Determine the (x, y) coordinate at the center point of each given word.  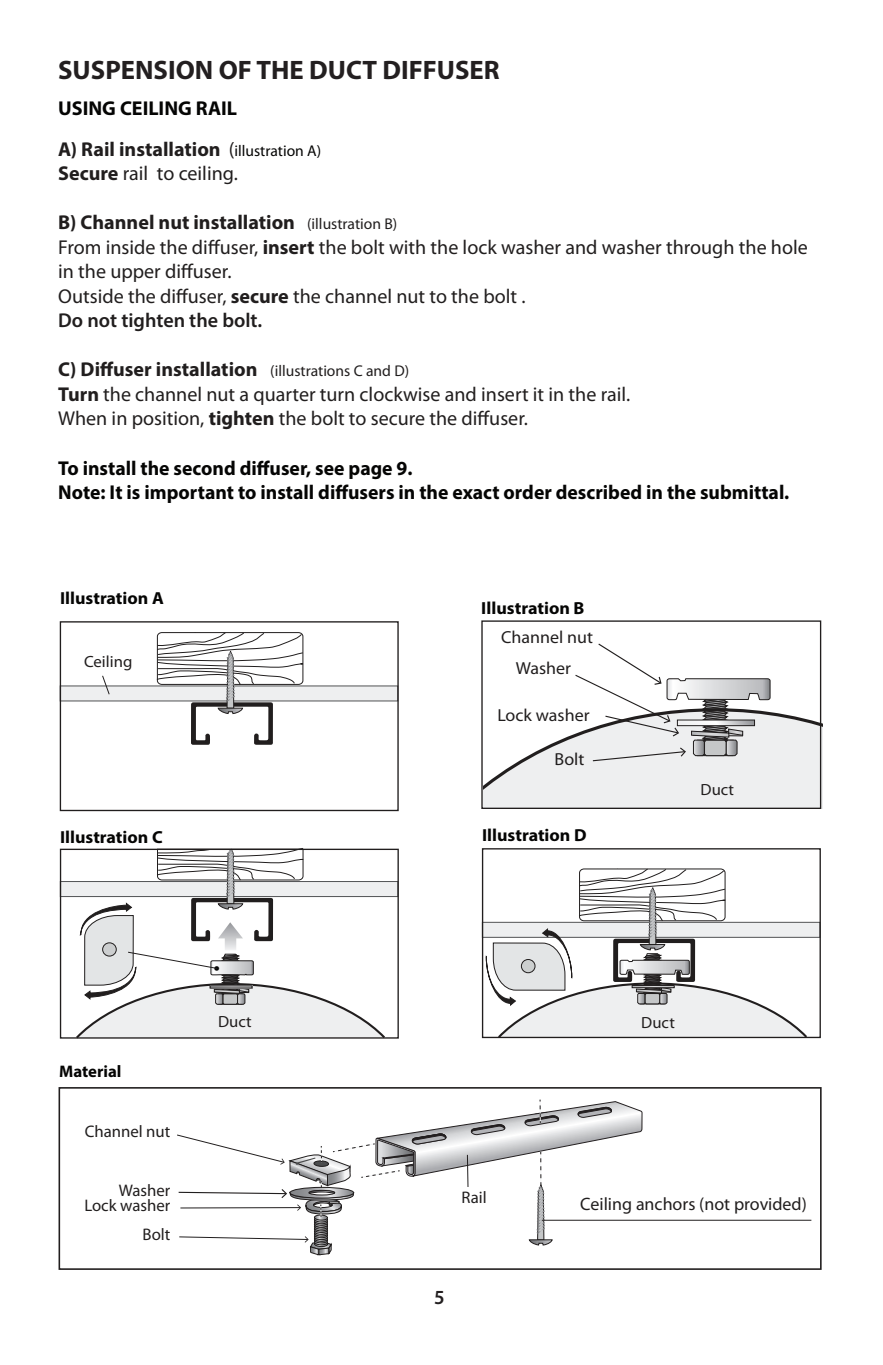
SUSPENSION (135, 70)
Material (90, 1071)
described (598, 492)
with (407, 246)
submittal (743, 491)
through (699, 248)
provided (769, 1205)
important (189, 494)
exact (476, 493)
